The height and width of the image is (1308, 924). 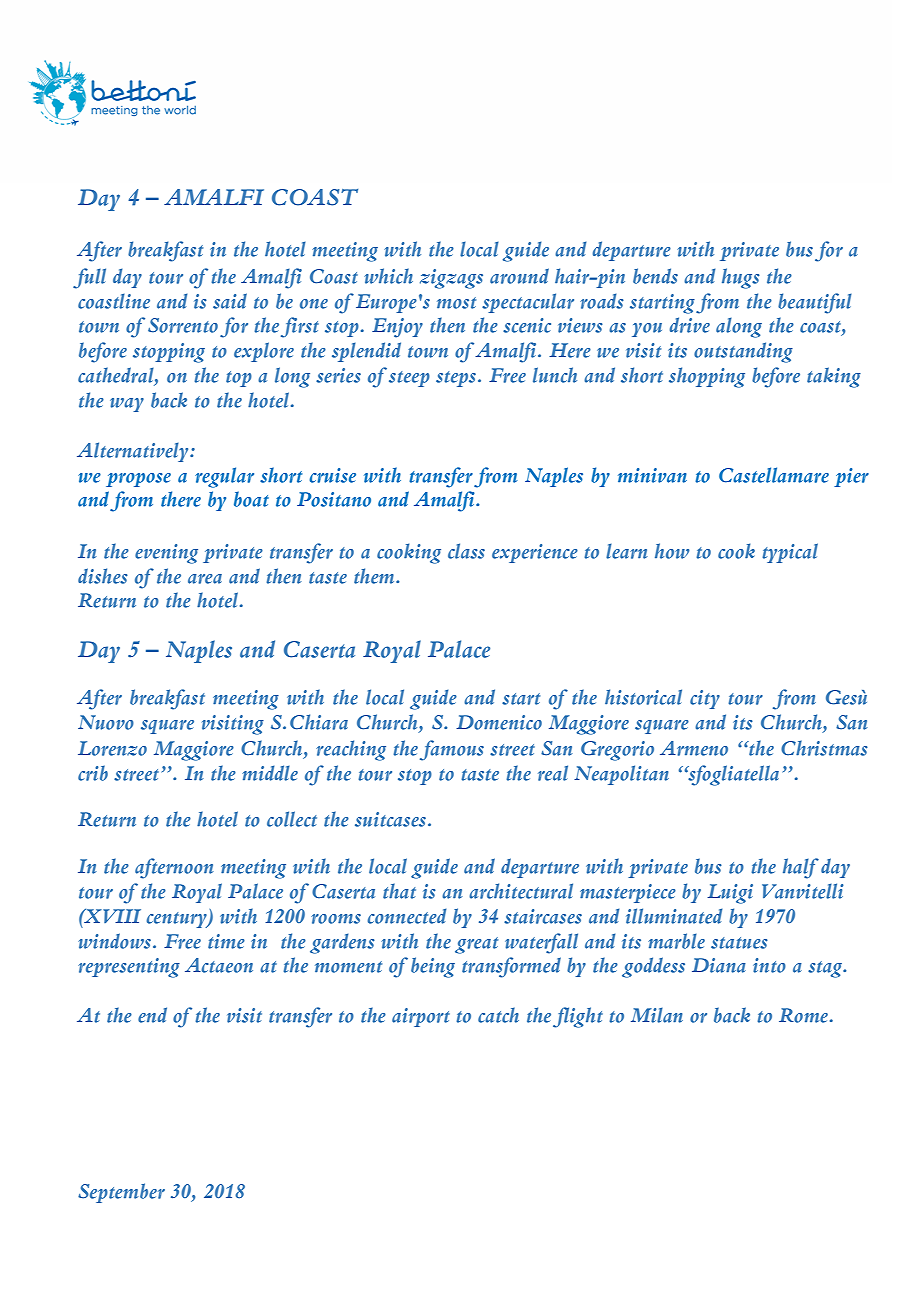 I want to click on architectural, so click(x=521, y=891).
